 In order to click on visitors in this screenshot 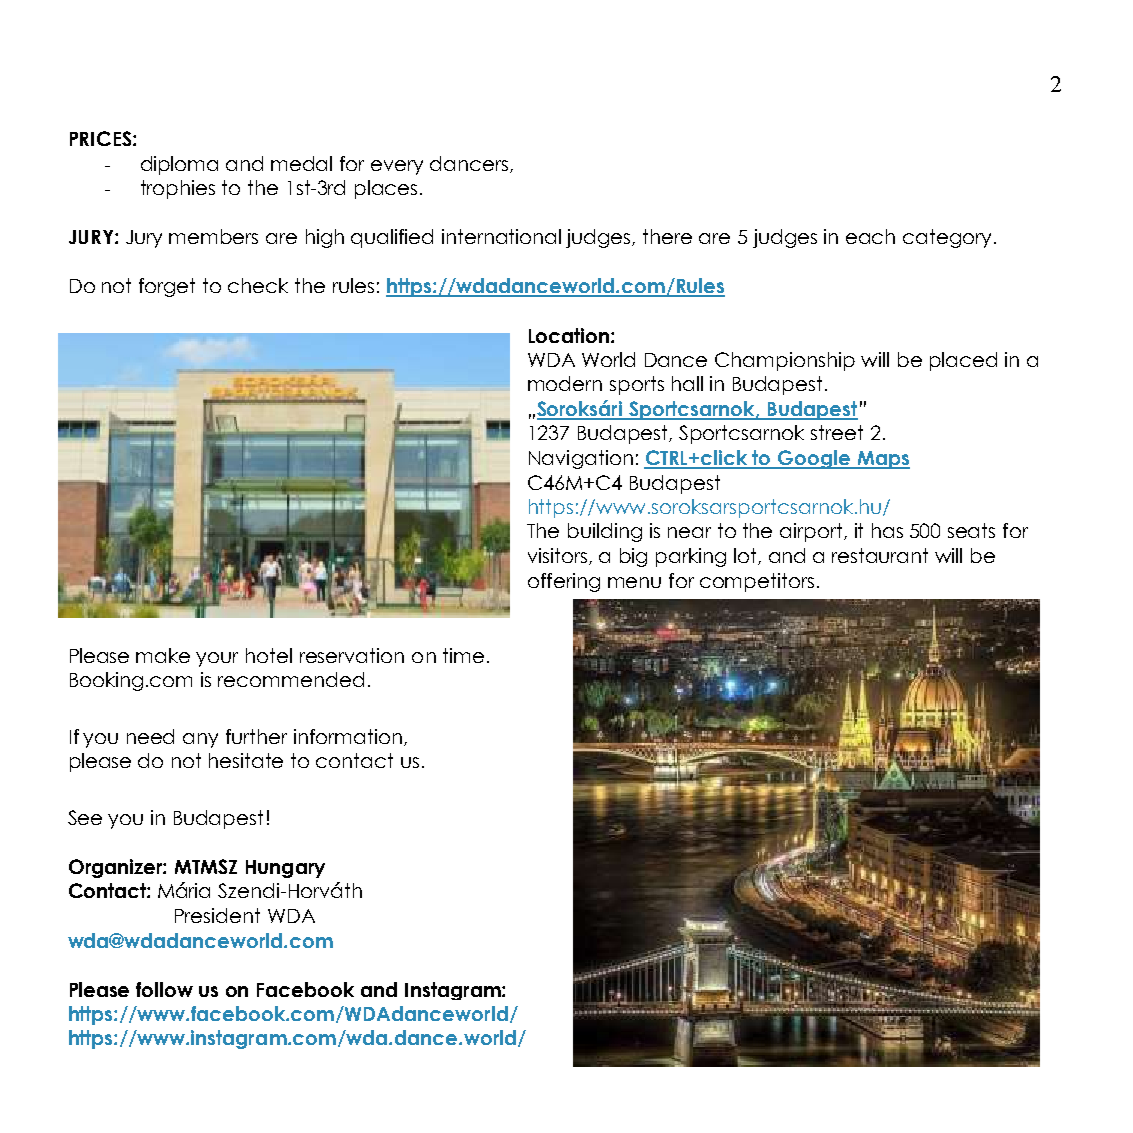, I will do `click(557, 555)`.
